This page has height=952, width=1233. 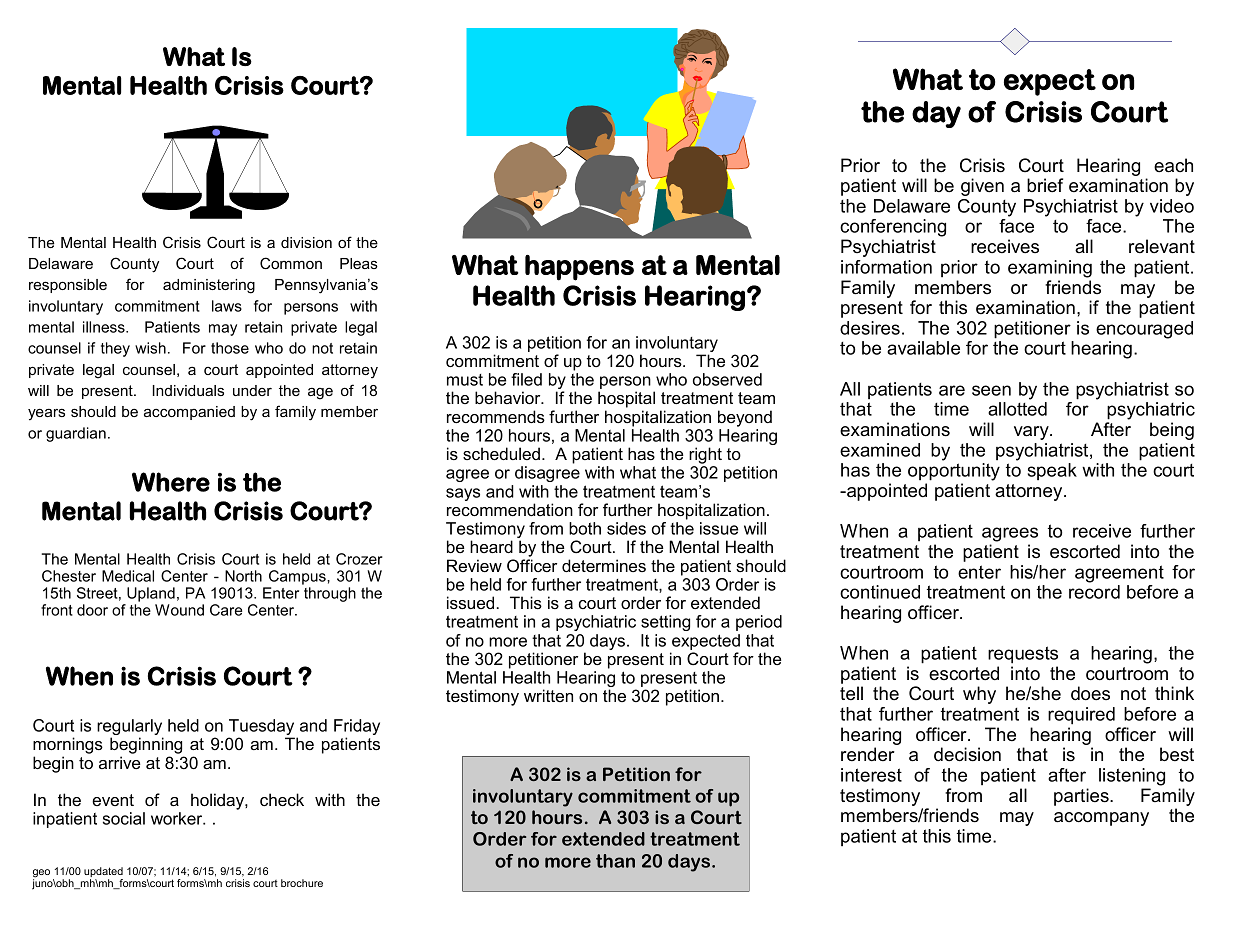 I want to click on brief, so click(x=1045, y=185).
